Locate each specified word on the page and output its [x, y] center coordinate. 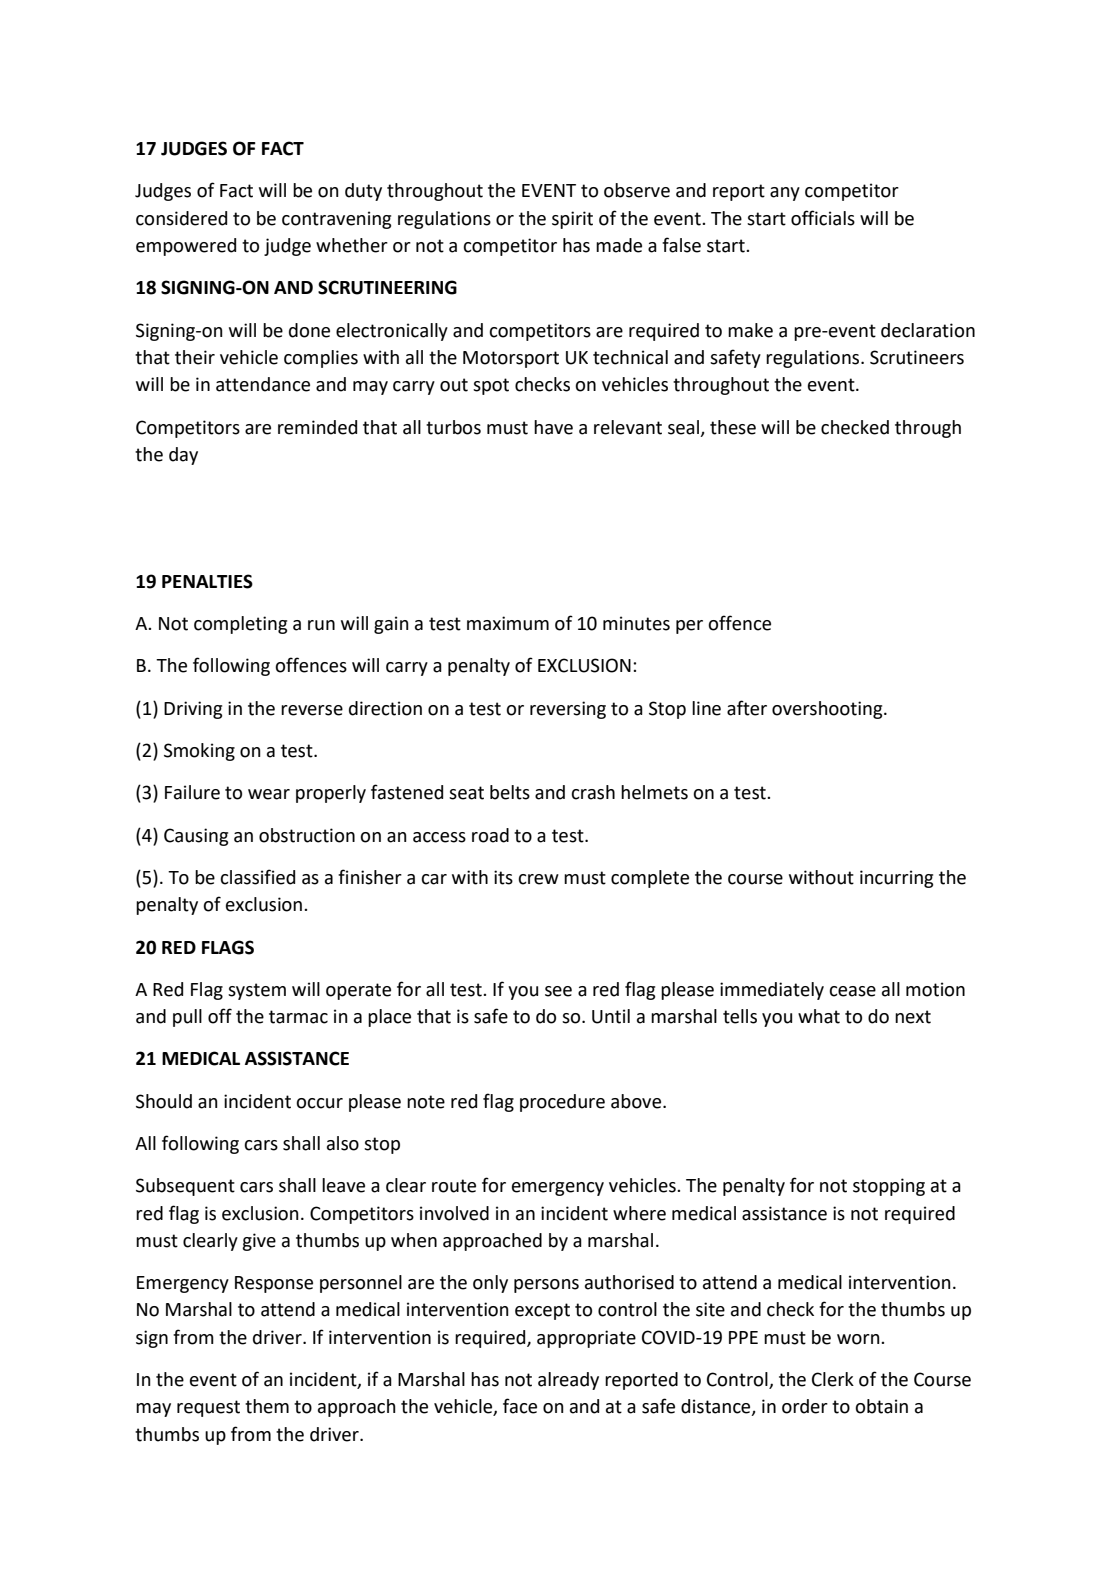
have [553, 427]
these [733, 427]
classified [257, 877]
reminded [317, 427]
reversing [568, 710]
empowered [186, 247]
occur [319, 1103]
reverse [312, 710]
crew [538, 879]
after [747, 708]
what [819, 1016]
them [267, 1406]
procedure [562, 1103]
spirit [572, 220]
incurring [896, 879]
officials [823, 218]
